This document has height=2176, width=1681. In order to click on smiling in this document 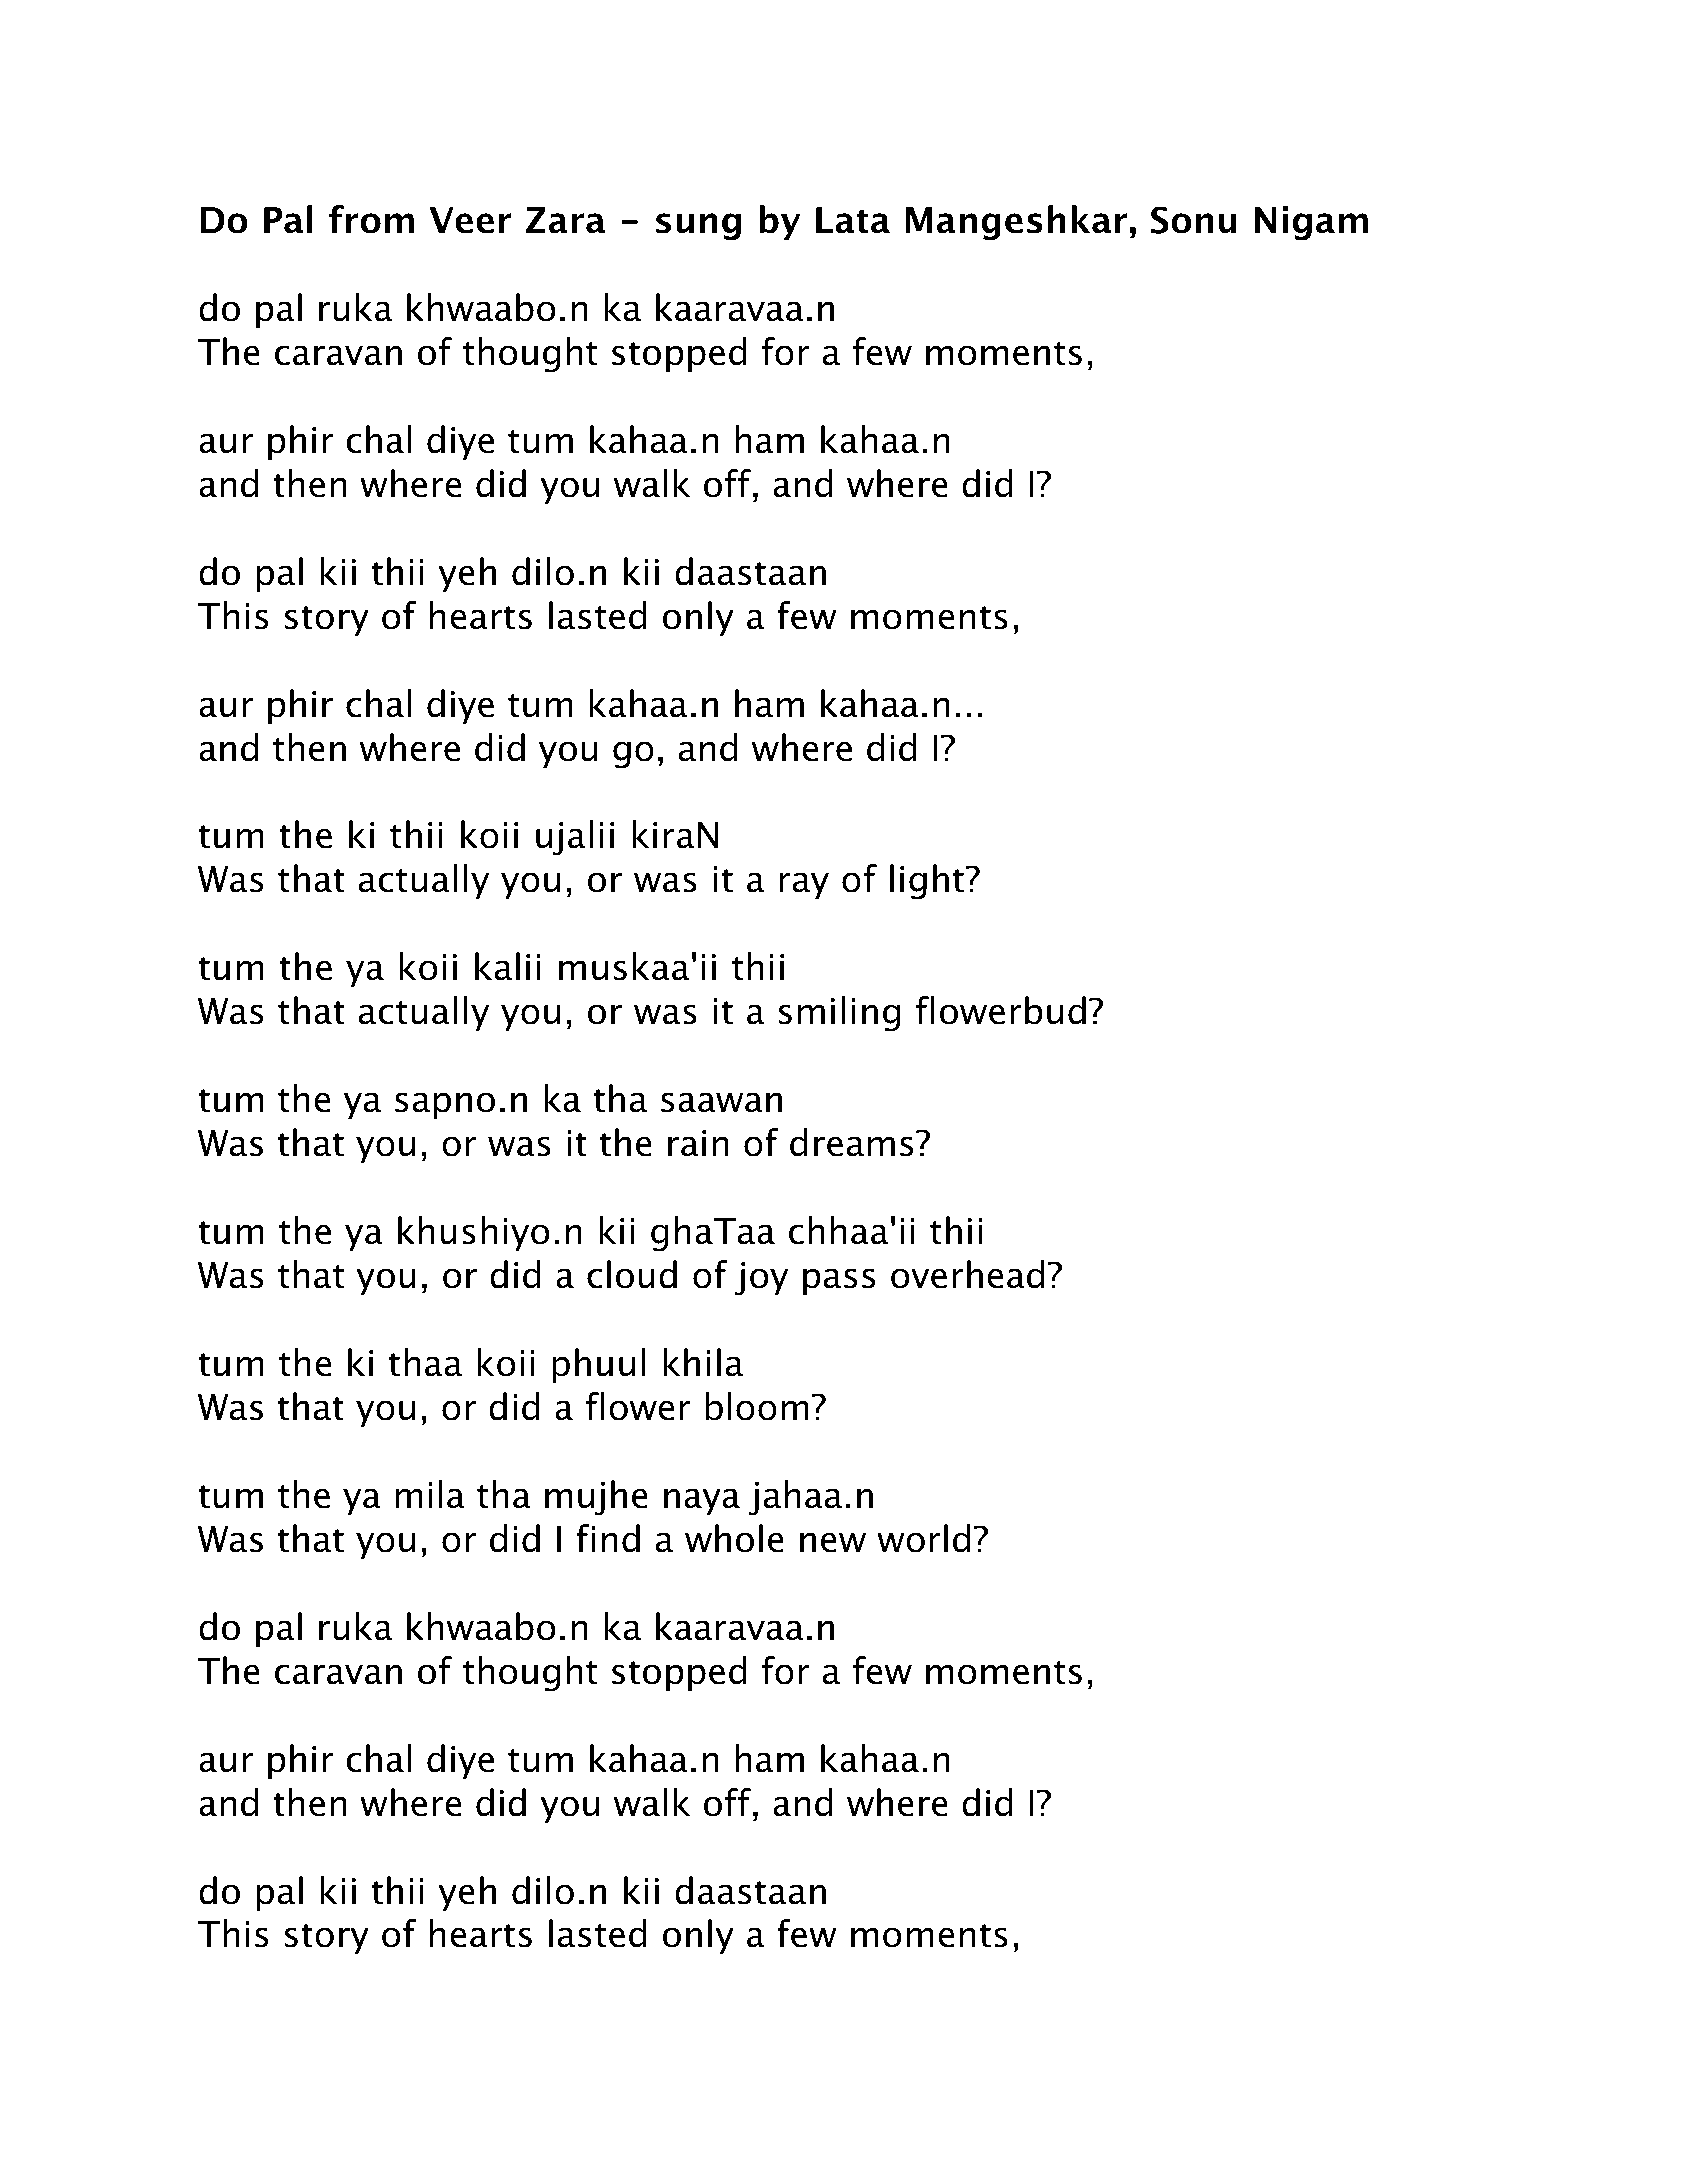, I will do `click(839, 1014)`.
